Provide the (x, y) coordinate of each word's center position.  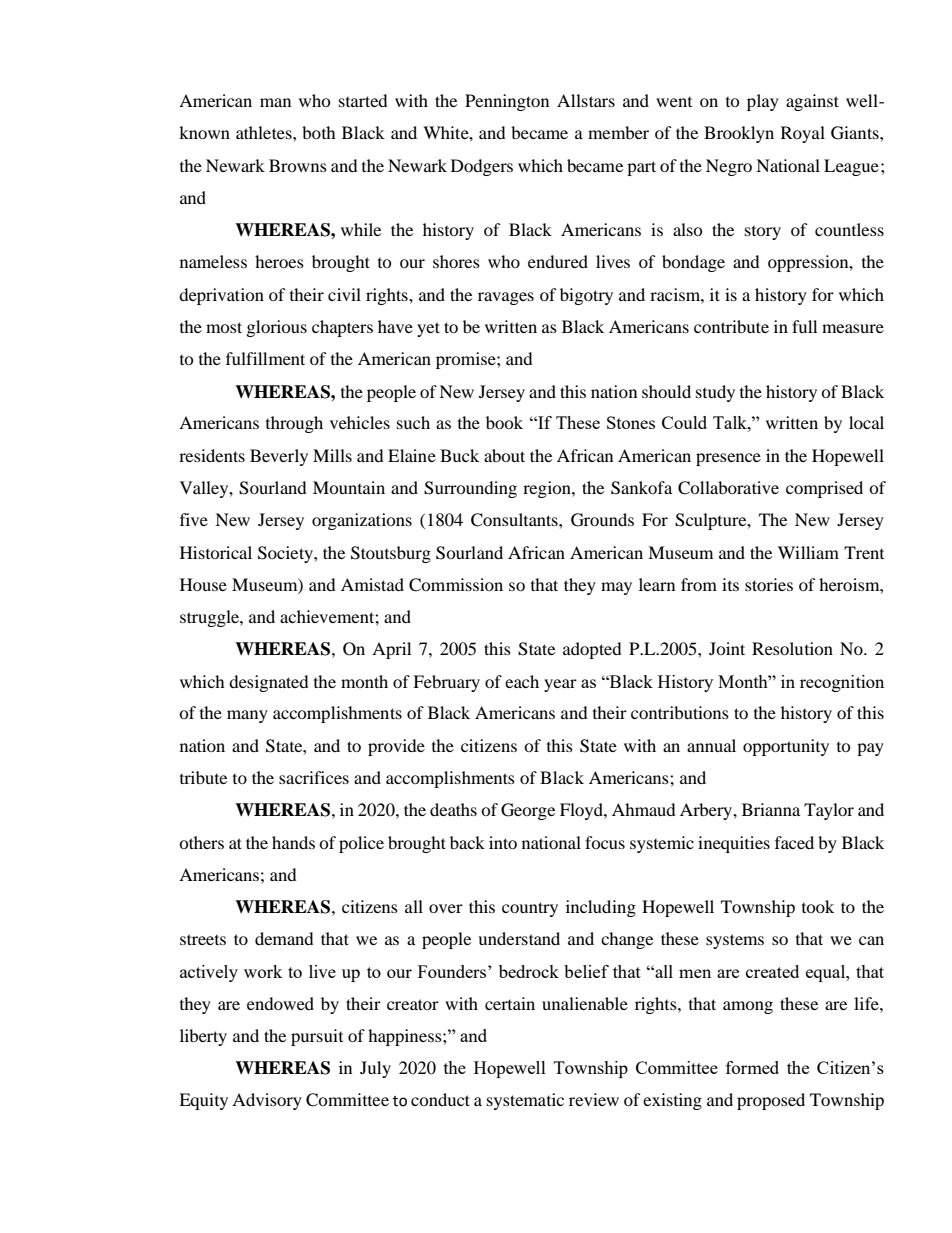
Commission (456, 585)
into (503, 842)
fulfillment (265, 358)
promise (467, 360)
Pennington (507, 102)
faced (794, 842)
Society (286, 554)
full (804, 326)
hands (293, 842)
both (319, 132)
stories (769, 584)
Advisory (267, 1101)
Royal (803, 134)
